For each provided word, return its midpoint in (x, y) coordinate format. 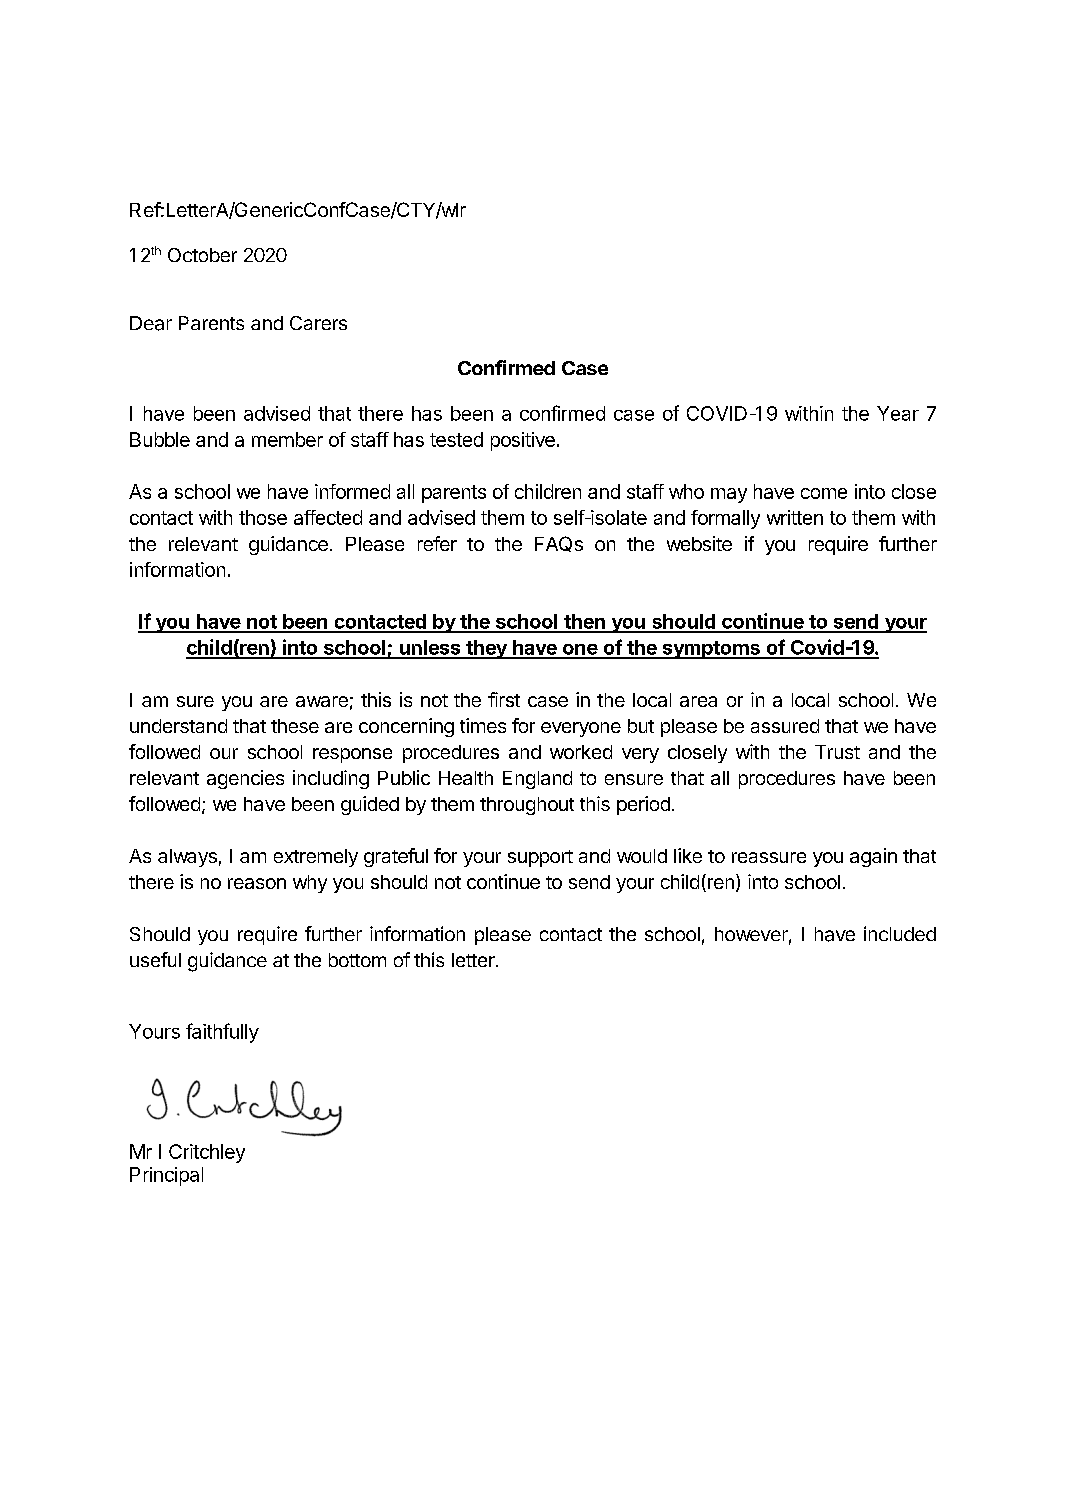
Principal (166, 1176)
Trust (837, 752)
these (295, 726)
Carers (318, 323)
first (504, 699)
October (202, 255)
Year (898, 413)
